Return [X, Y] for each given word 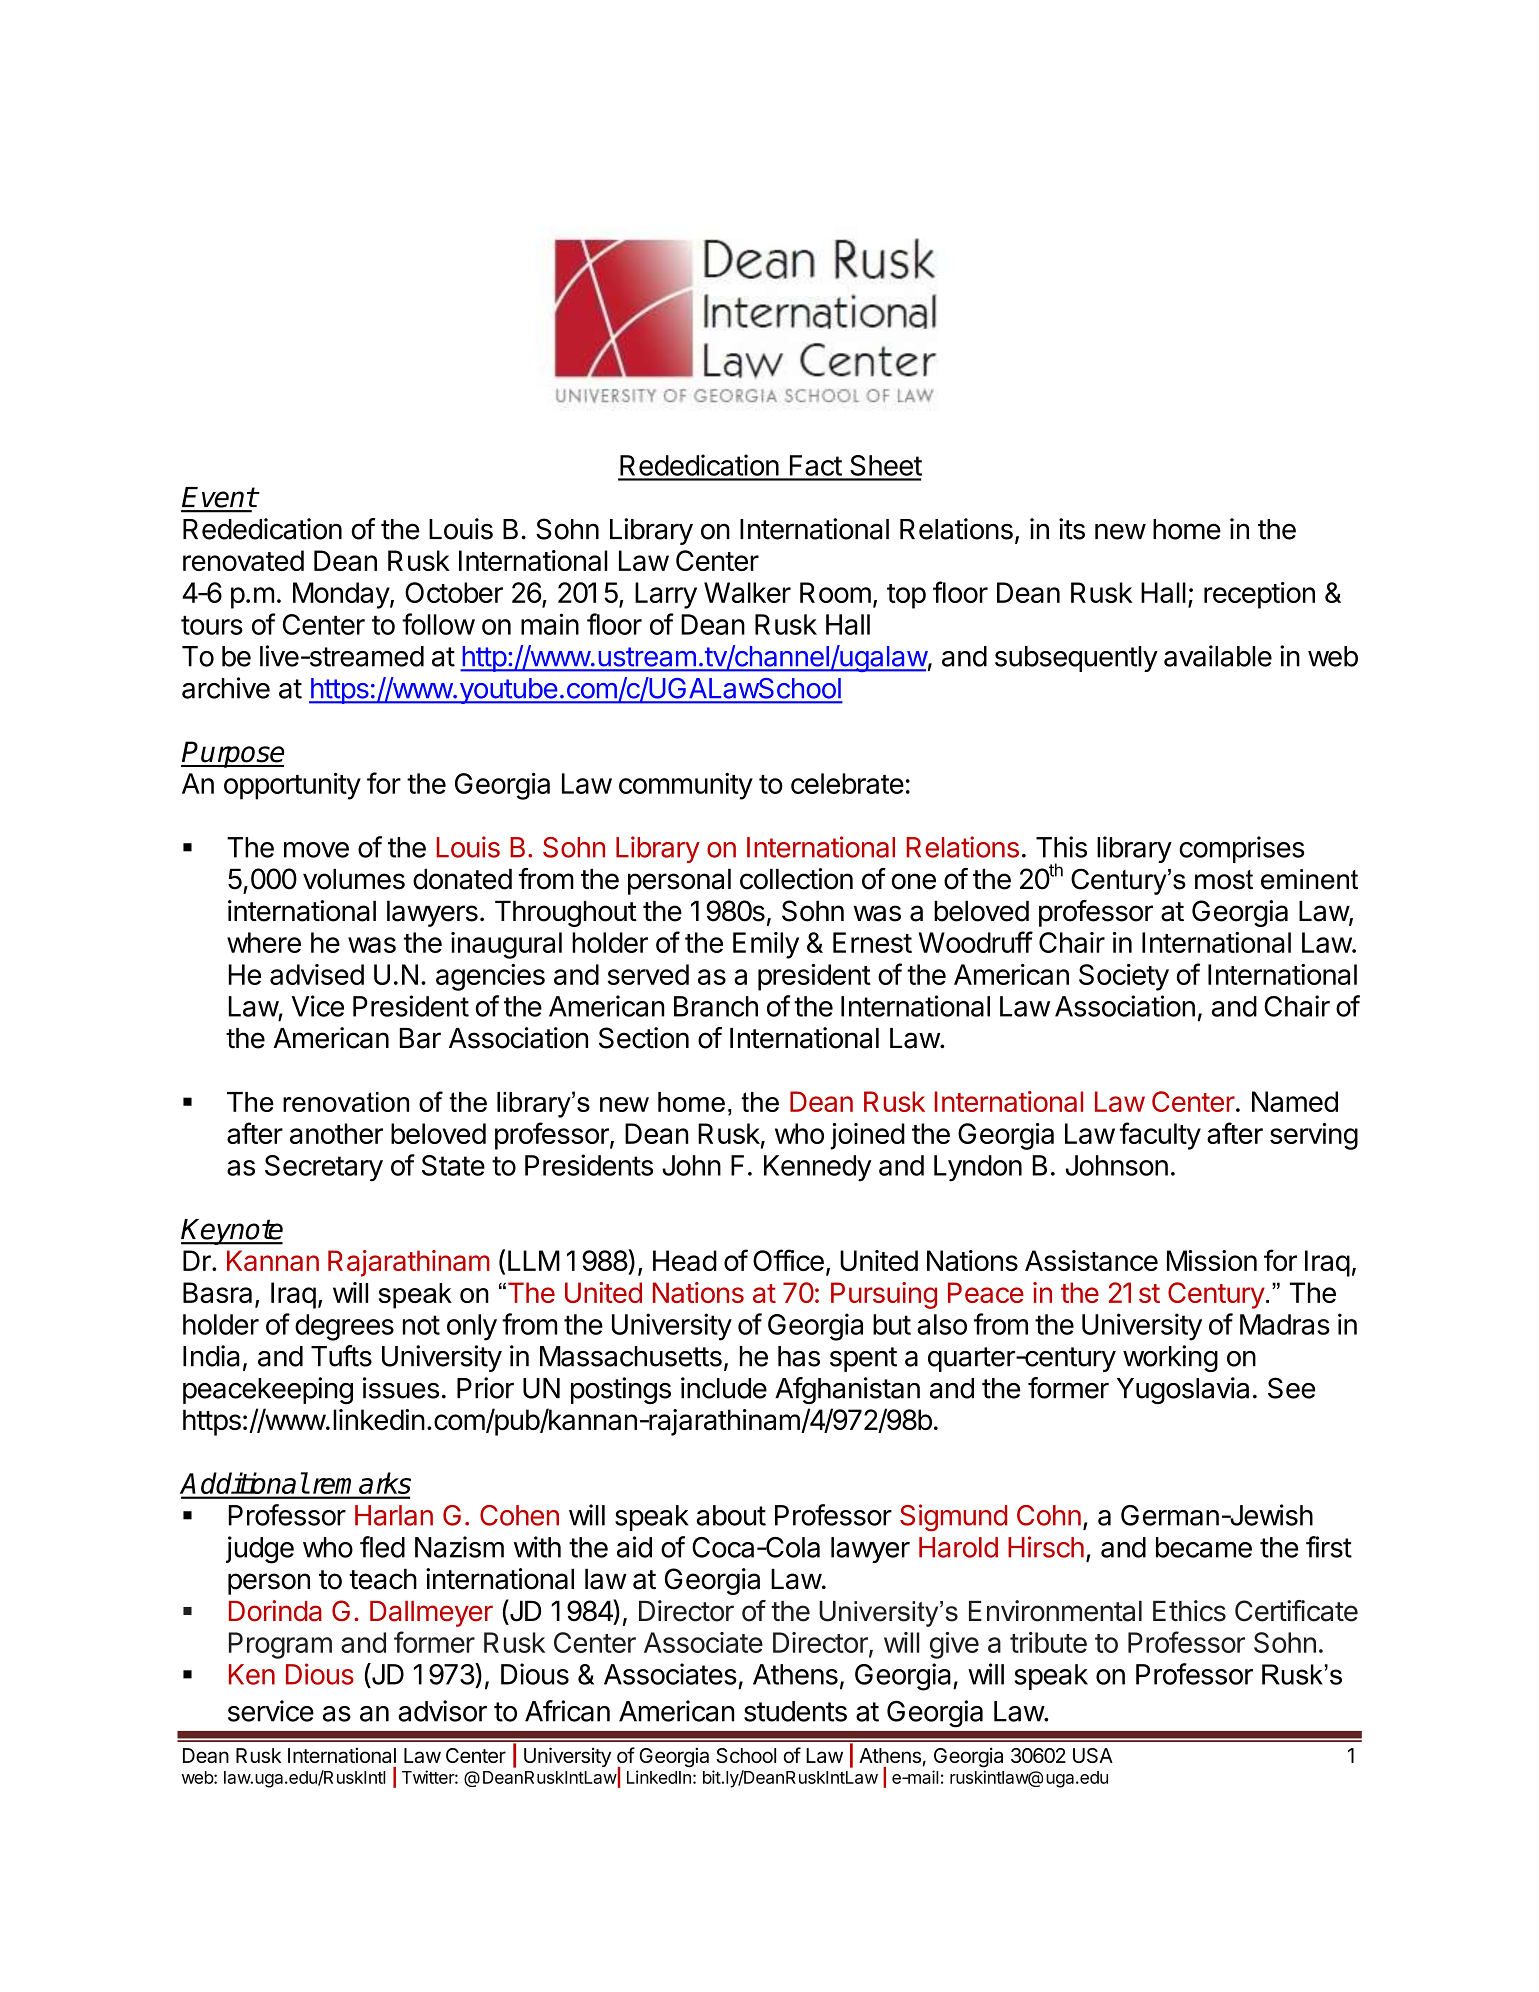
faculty [1160, 1136]
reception [1259, 595]
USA [1093, 1755]
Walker [747, 592]
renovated [243, 560]
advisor [442, 1711]
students [795, 1711]
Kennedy [818, 1168]
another [336, 1133]
